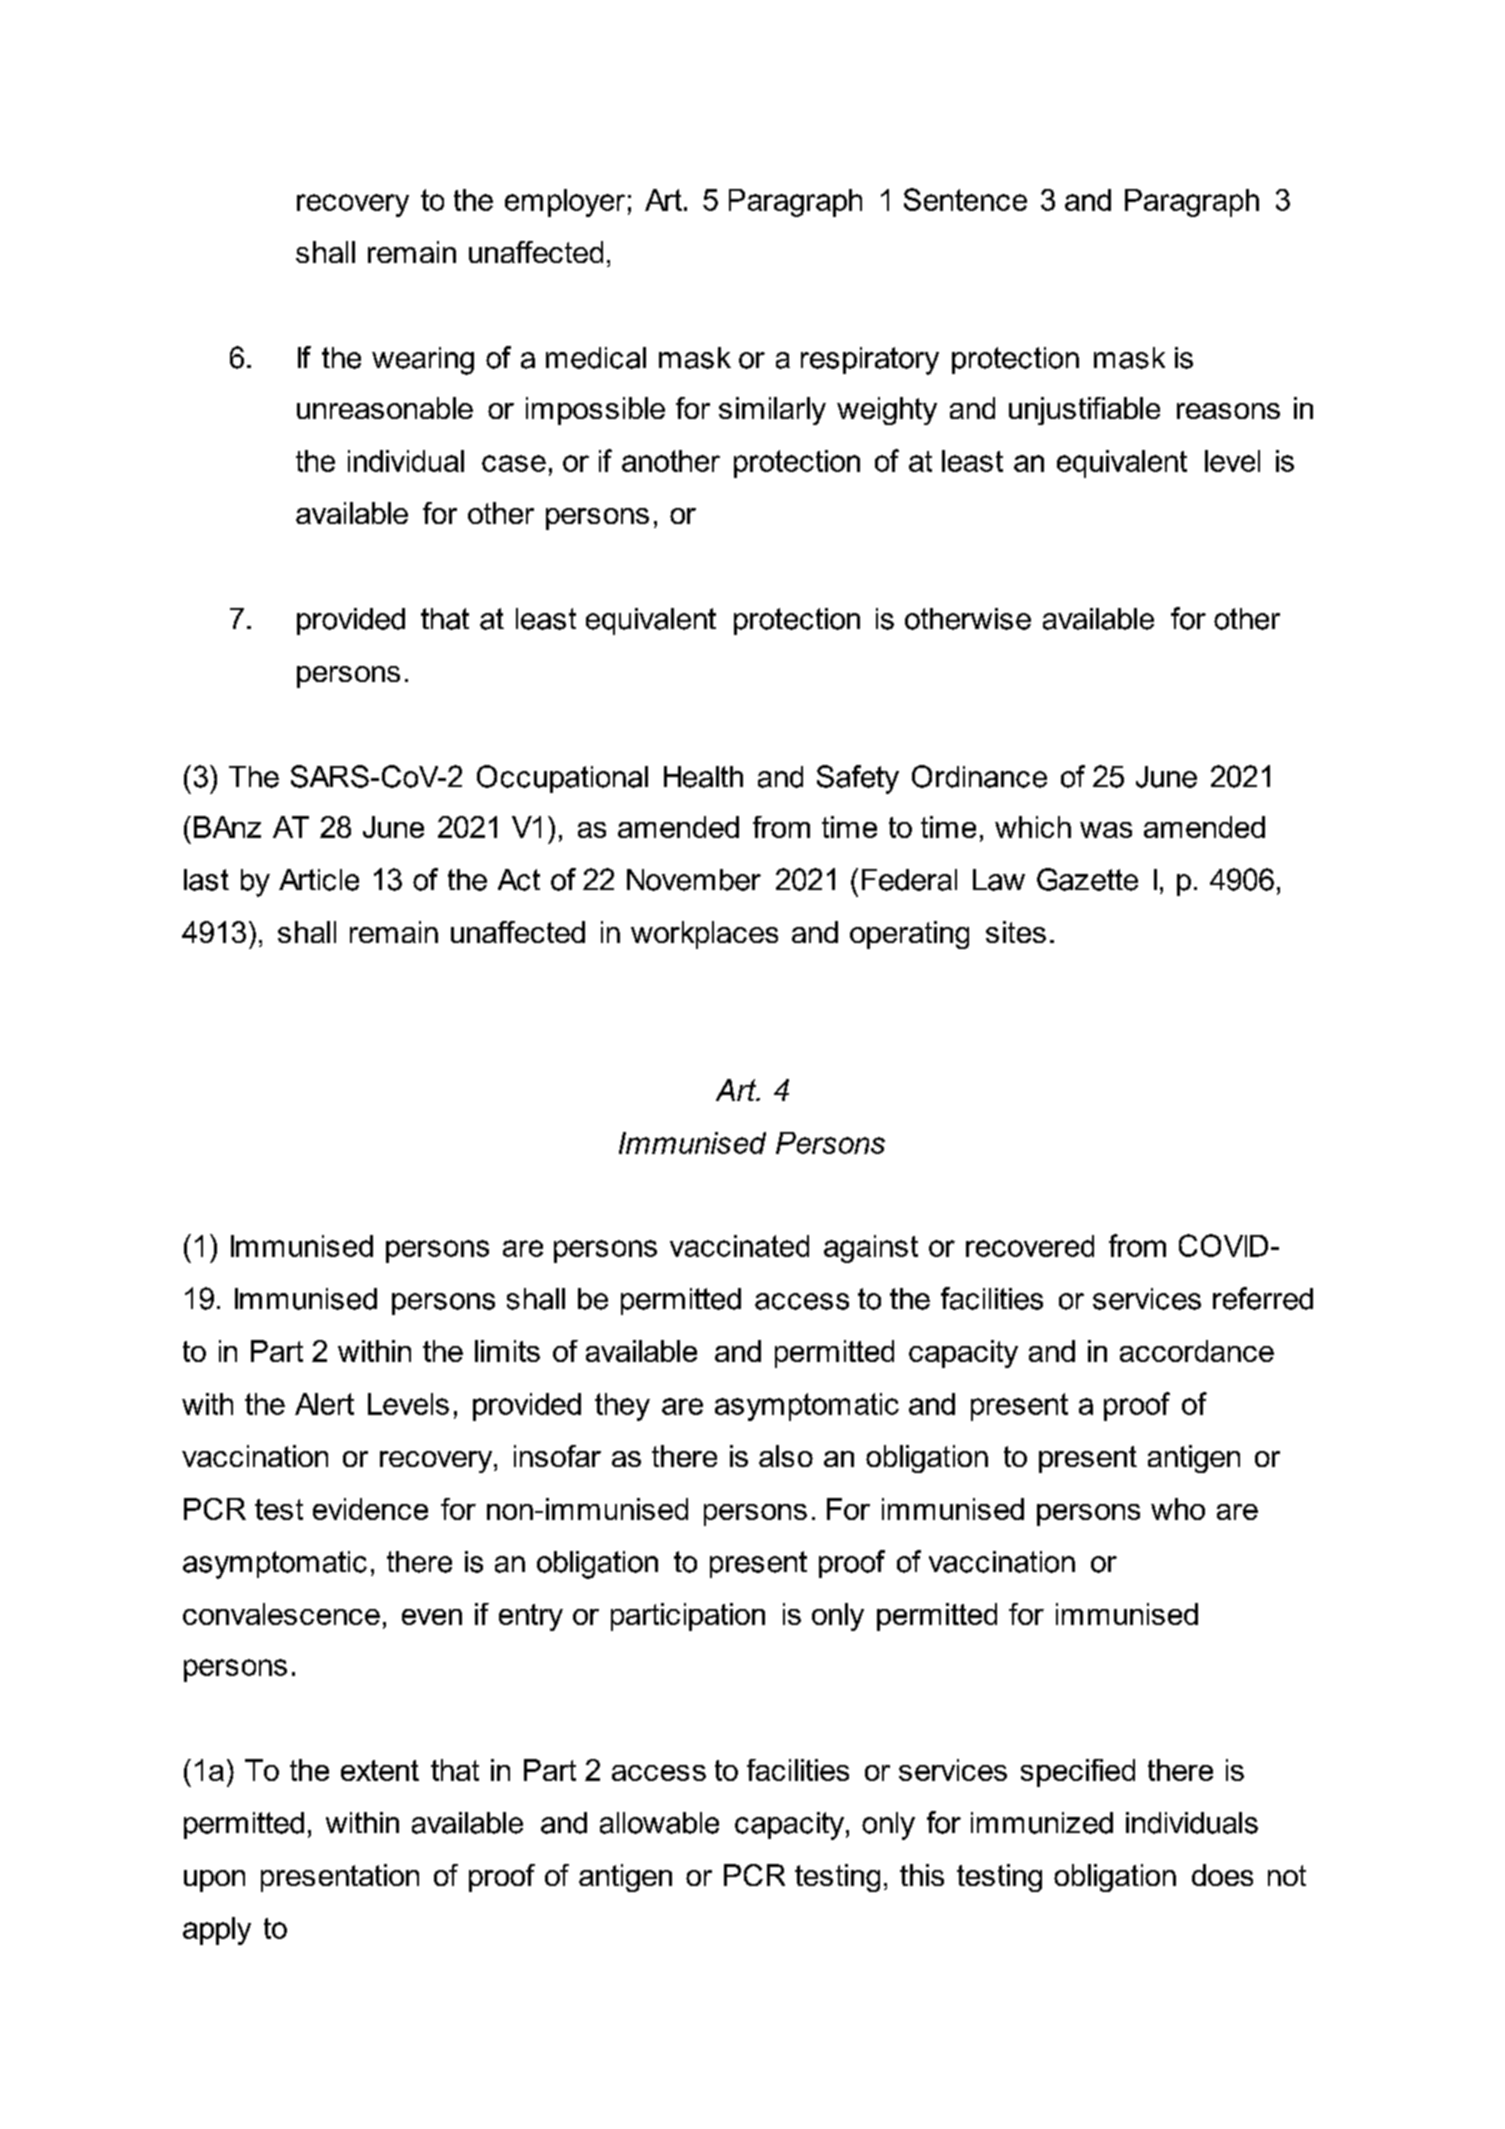  I want to click on employer, so click(565, 203).
